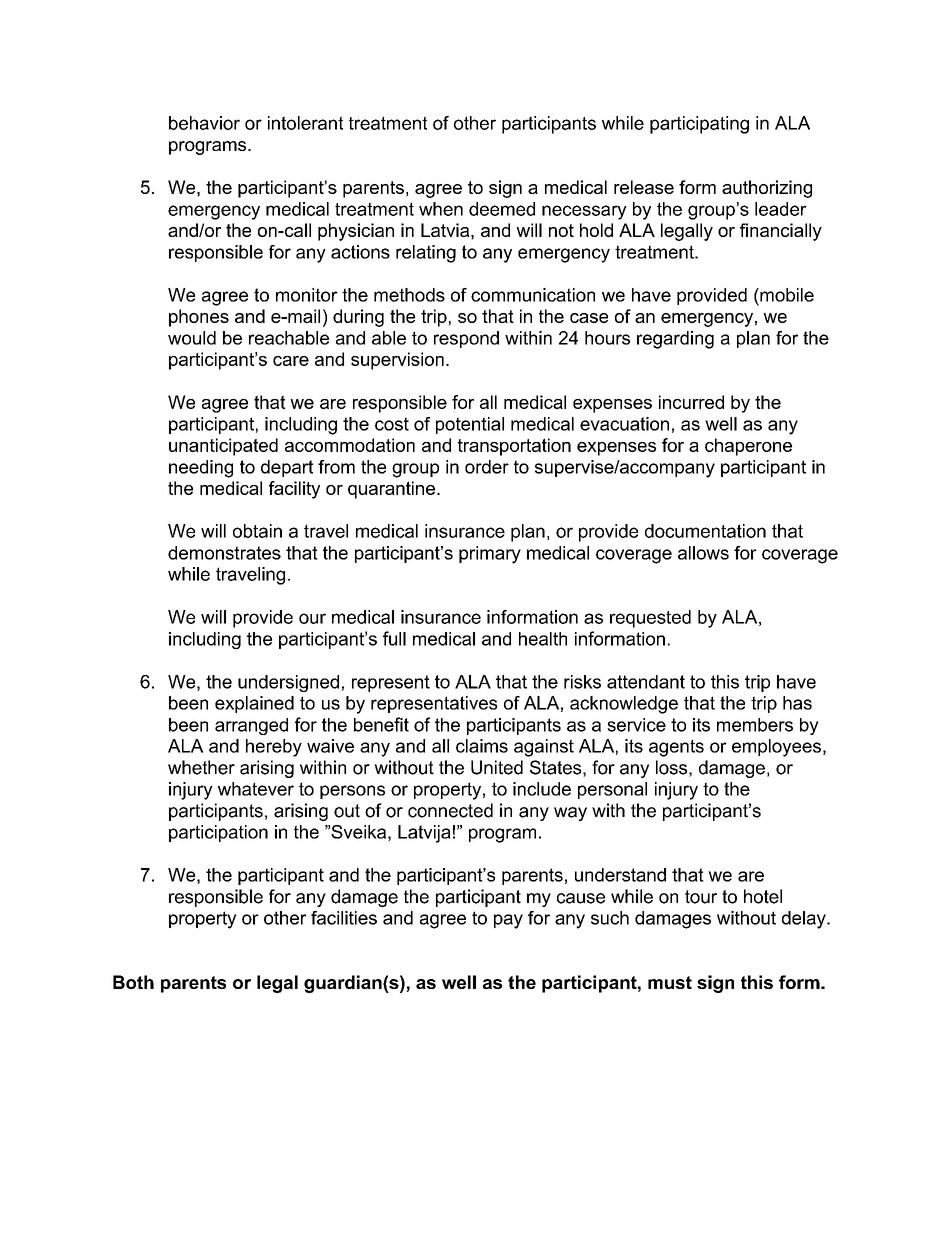 This image has height=1233, width=952. I want to click on must, so click(670, 982).
